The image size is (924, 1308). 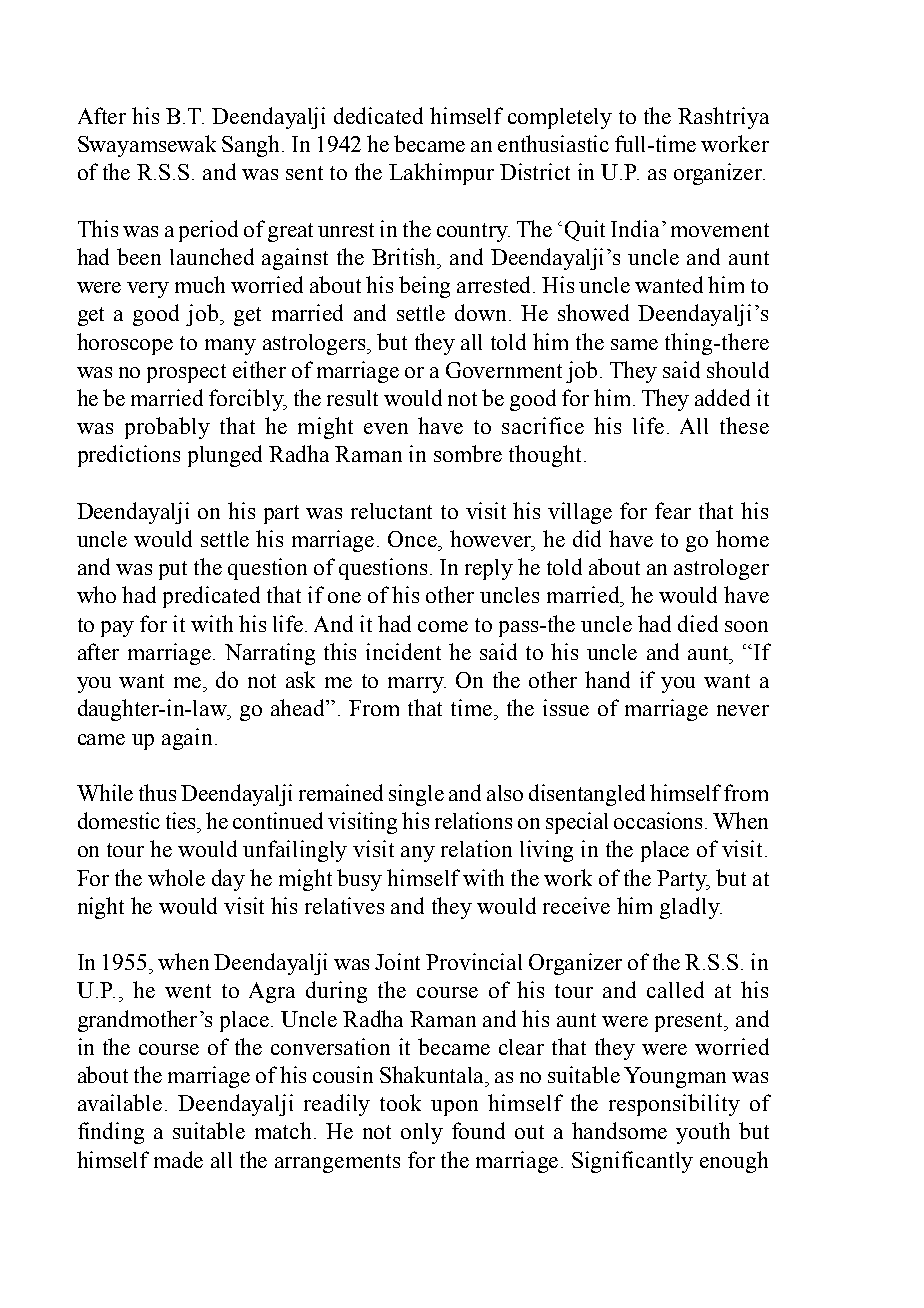 What do you see at coordinates (635, 228) in the screenshot?
I see `India` at bounding box center [635, 228].
